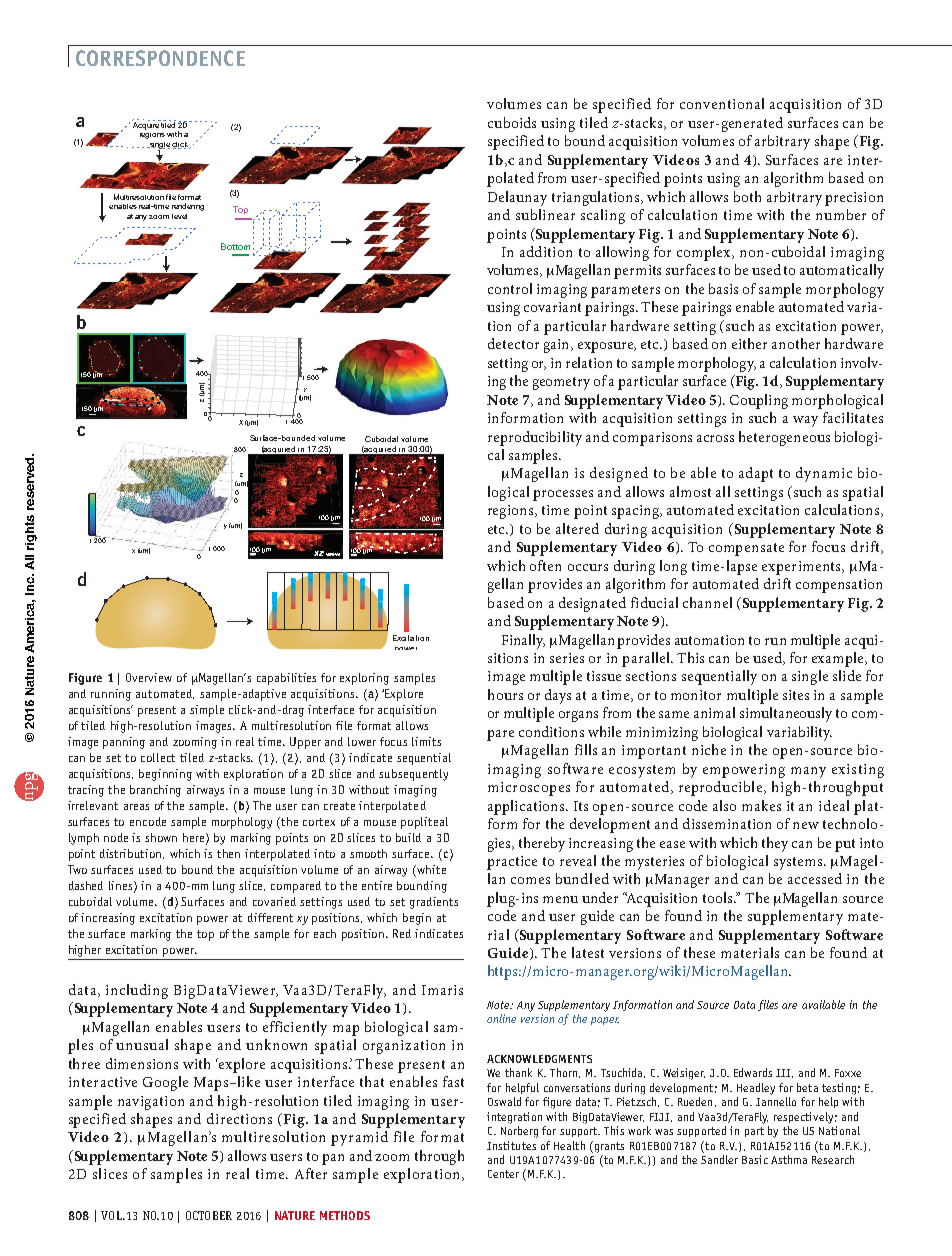 The image size is (952, 1256). Describe the element at coordinates (235, 246) in the screenshot. I see `Bottom` at that location.
